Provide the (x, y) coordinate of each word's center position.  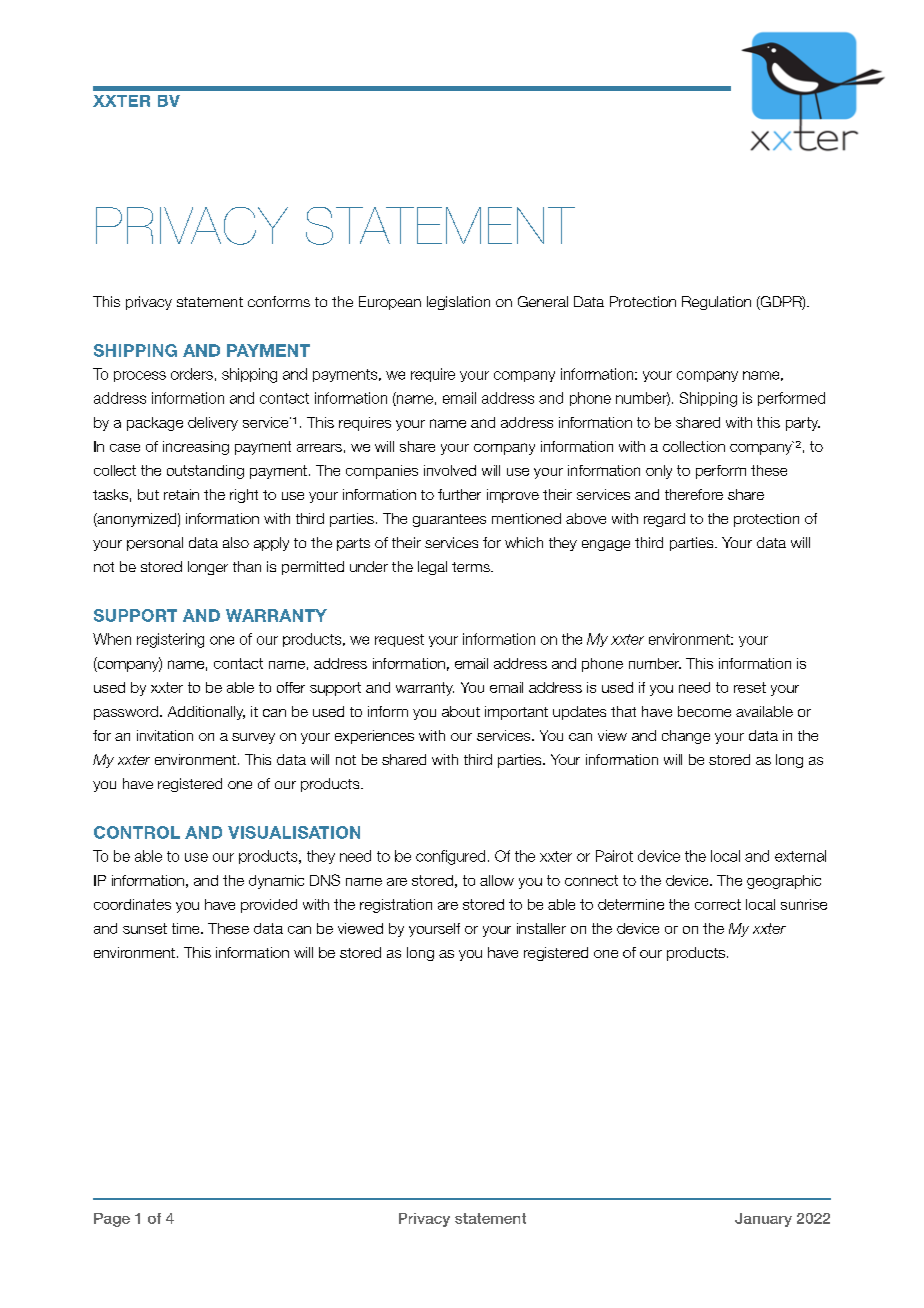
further (459, 494)
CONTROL (137, 832)
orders (192, 374)
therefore (694, 494)
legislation (458, 303)
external (800, 856)
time (187, 928)
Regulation (716, 303)
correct (718, 904)
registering (170, 640)
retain (181, 494)
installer (541, 928)
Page (112, 1220)
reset (750, 687)
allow (497, 880)
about (461, 711)
